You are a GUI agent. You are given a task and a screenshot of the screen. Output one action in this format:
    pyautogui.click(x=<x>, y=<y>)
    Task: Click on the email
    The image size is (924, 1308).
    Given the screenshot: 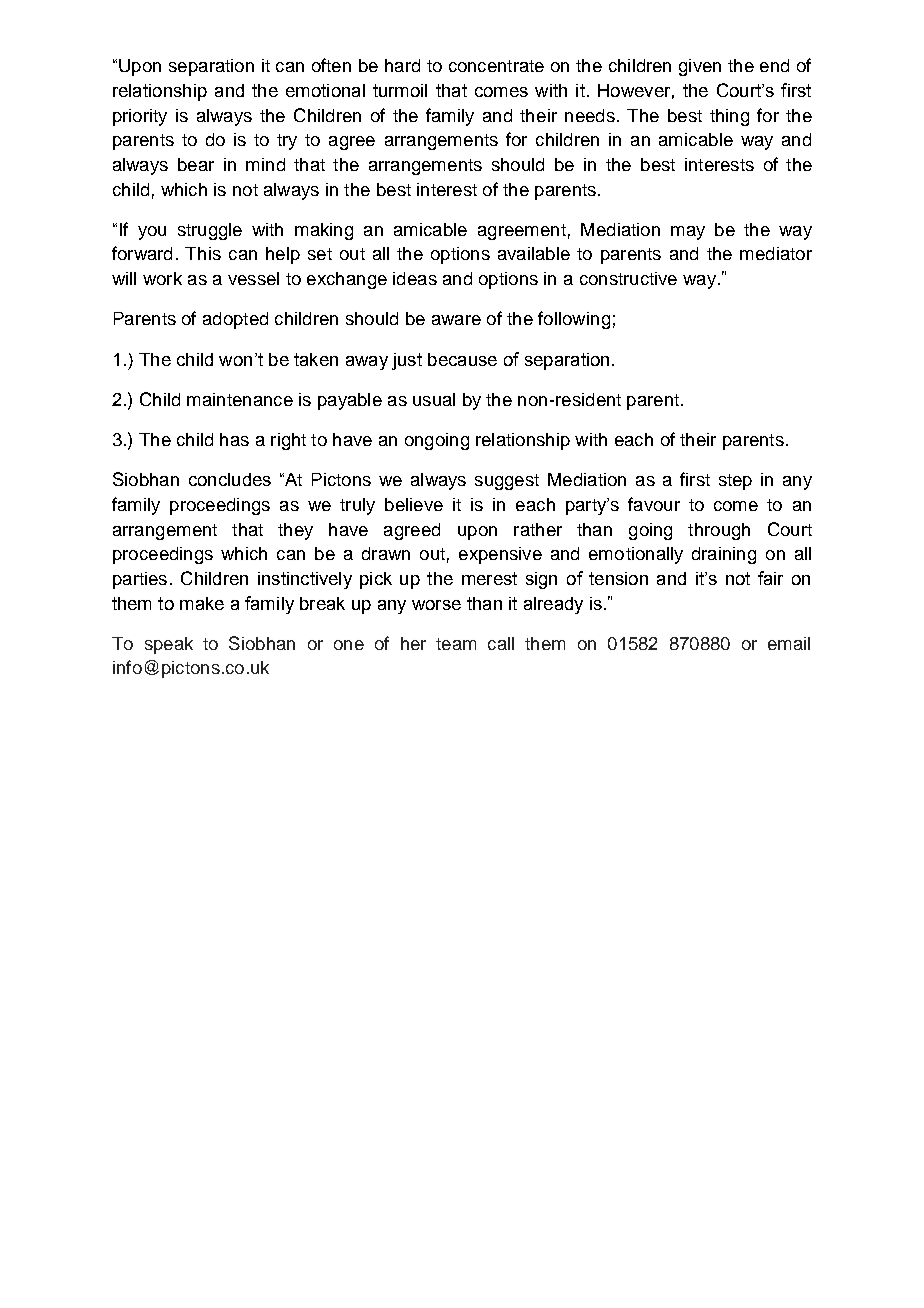 What is the action you would take?
    pyautogui.click(x=789, y=643)
